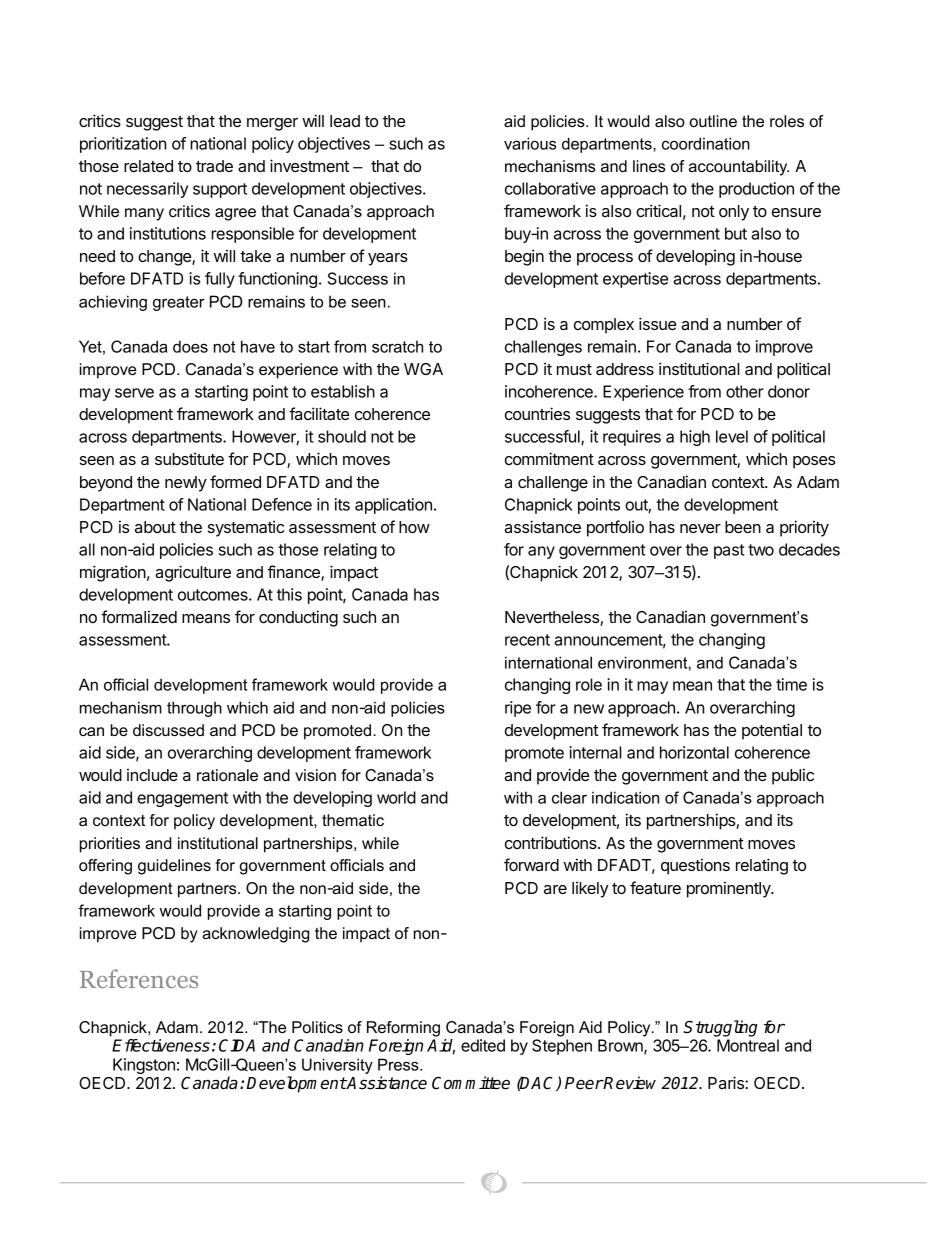 The image size is (952, 1233). What do you see at coordinates (193, 573) in the image?
I see `agriculture` at bounding box center [193, 573].
